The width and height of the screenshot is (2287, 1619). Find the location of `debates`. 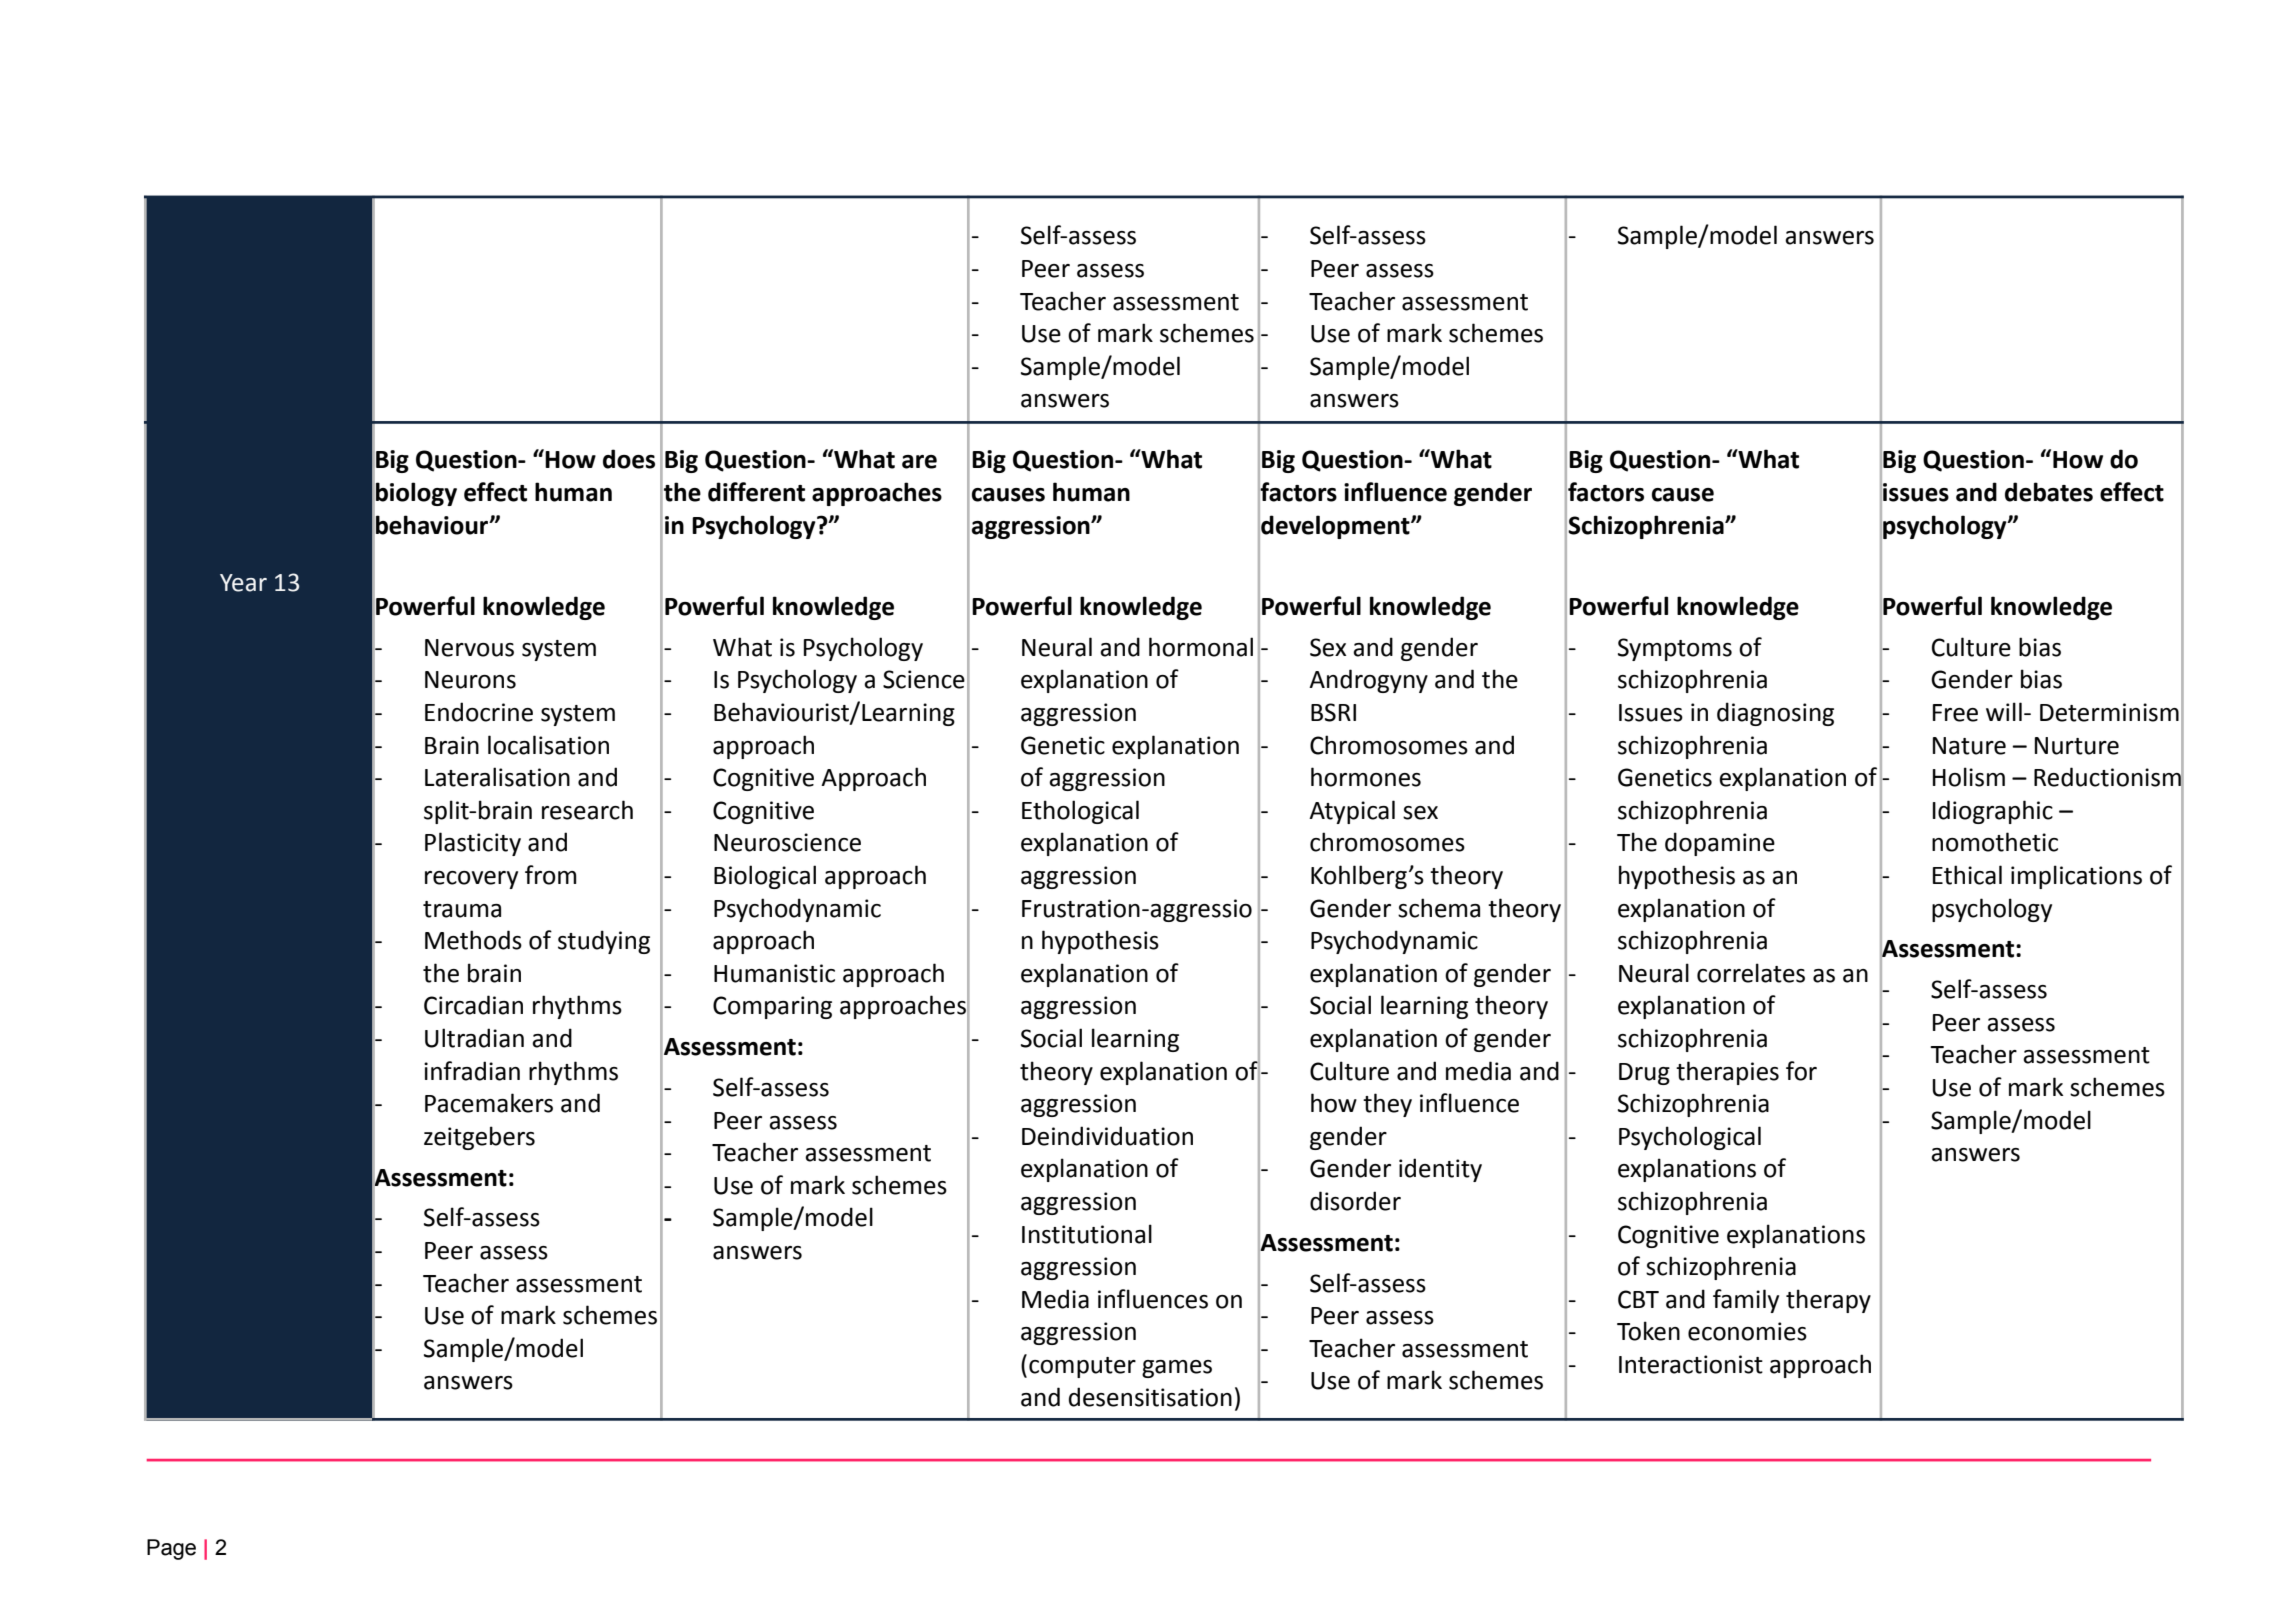

debates is located at coordinates (2049, 492).
